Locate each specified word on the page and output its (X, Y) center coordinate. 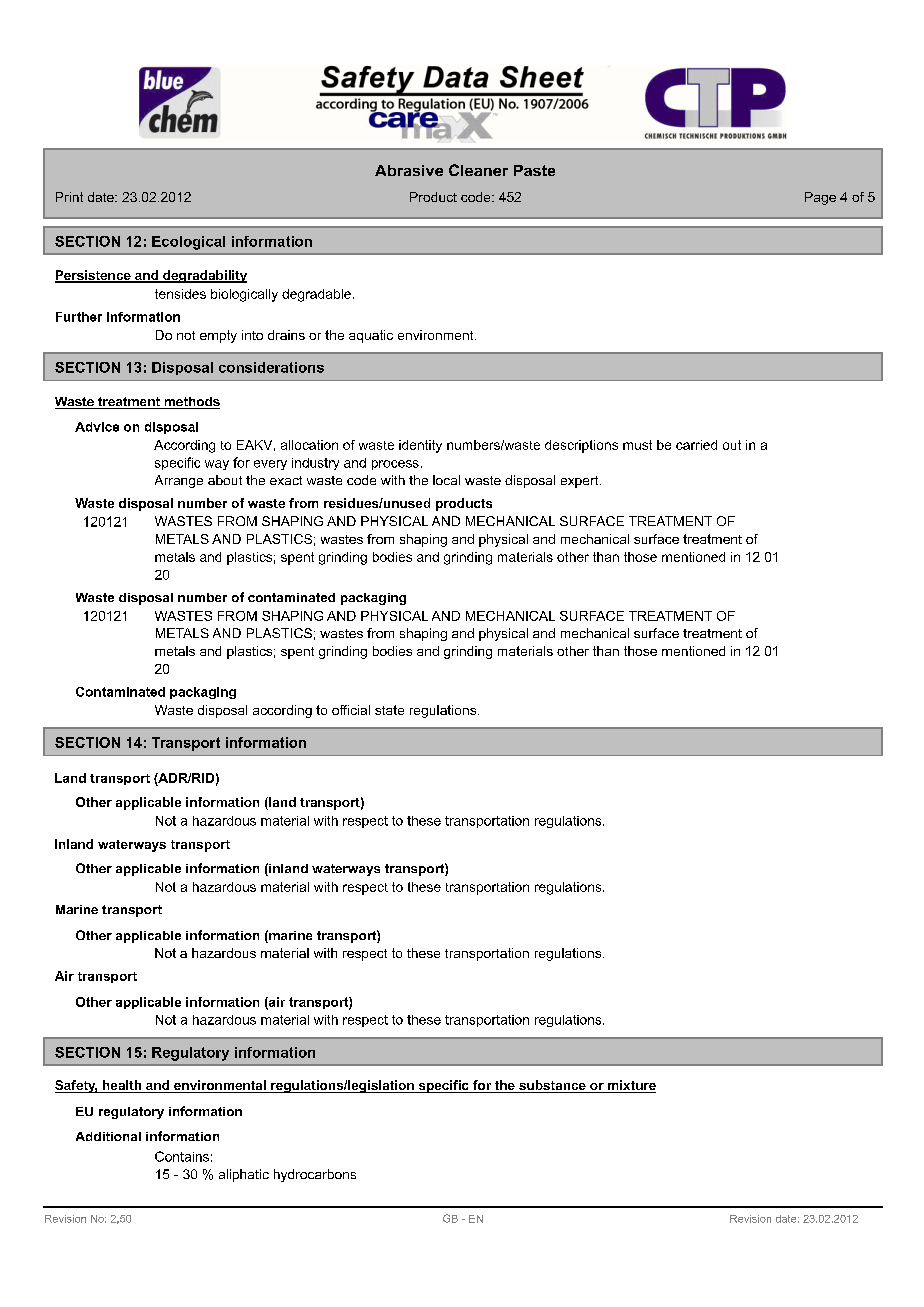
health (122, 1086)
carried (696, 445)
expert (581, 482)
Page (820, 198)
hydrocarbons (315, 1175)
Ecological (188, 243)
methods (191, 403)
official (351, 710)
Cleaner (478, 170)
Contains (182, 1156)
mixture (631, 1086)
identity (420, 446)
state (389, 710)
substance (552, 1086)
